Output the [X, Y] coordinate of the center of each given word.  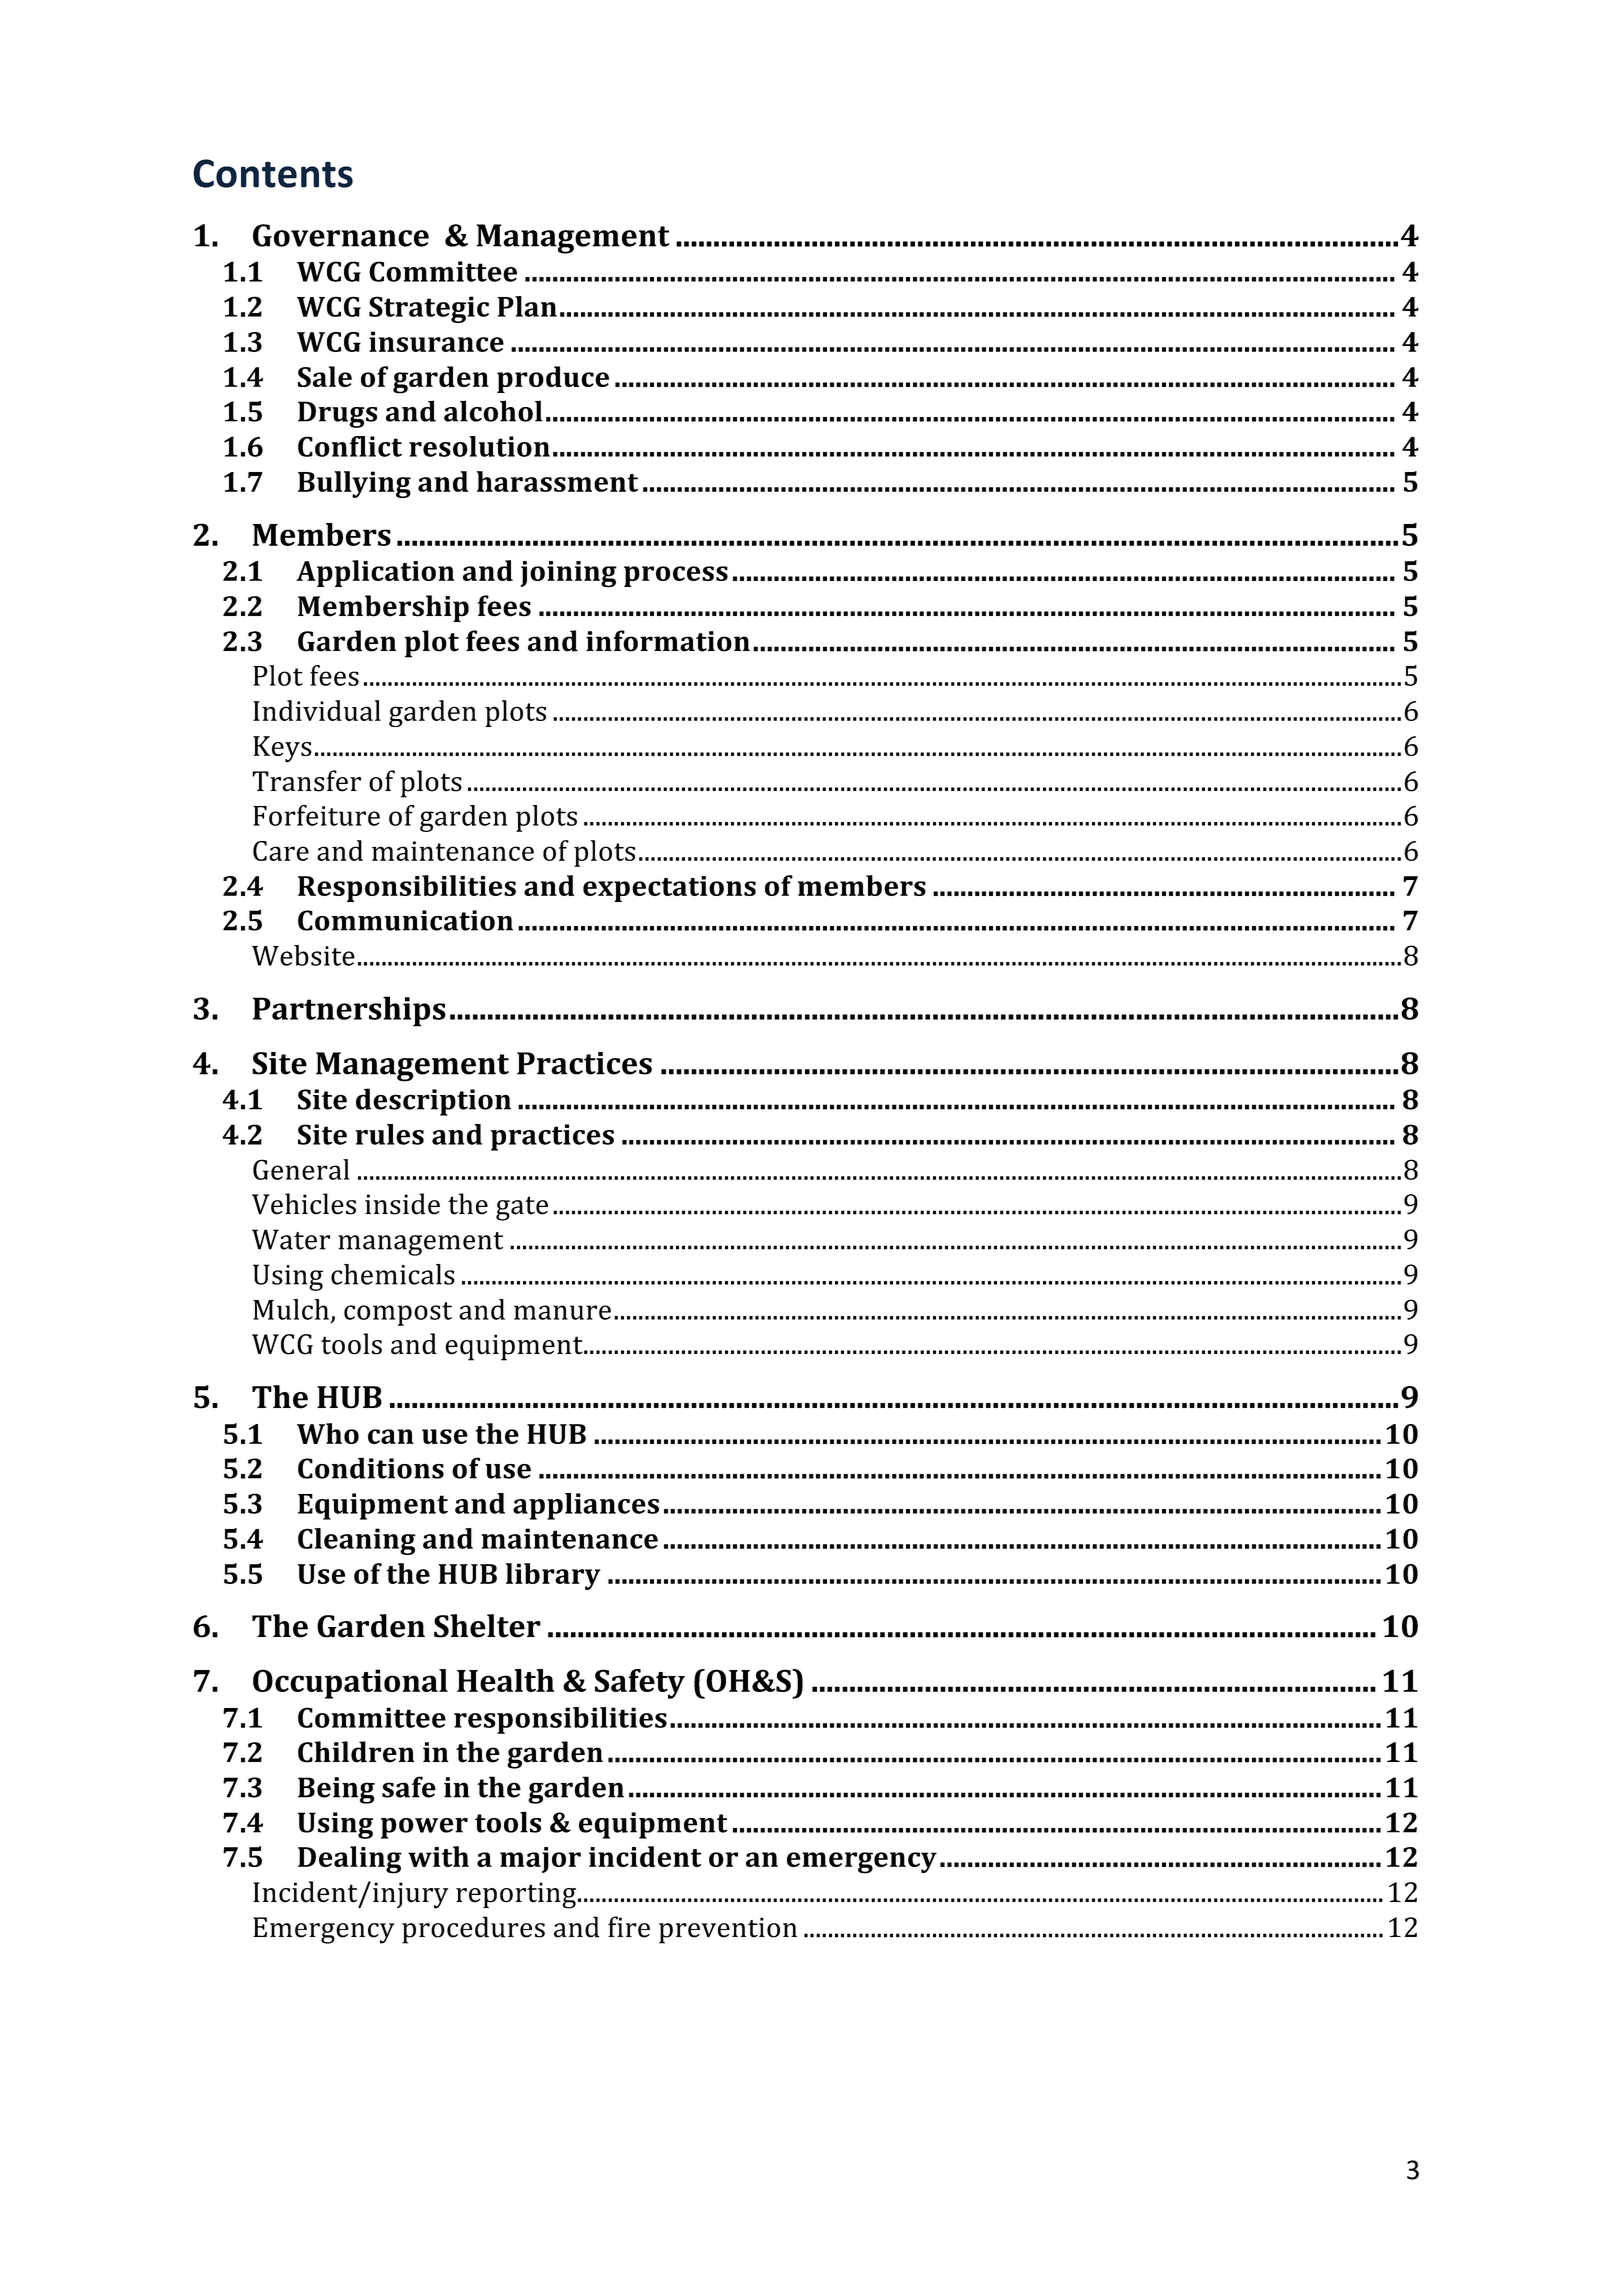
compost [398, 1314]
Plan [527, 306]
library [553, 1576]
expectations [669, 889]
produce [553, 379]
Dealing [350, 1860]
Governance [341, 235]
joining [568, 574]
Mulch [291, 1309]
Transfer [306, 781]
